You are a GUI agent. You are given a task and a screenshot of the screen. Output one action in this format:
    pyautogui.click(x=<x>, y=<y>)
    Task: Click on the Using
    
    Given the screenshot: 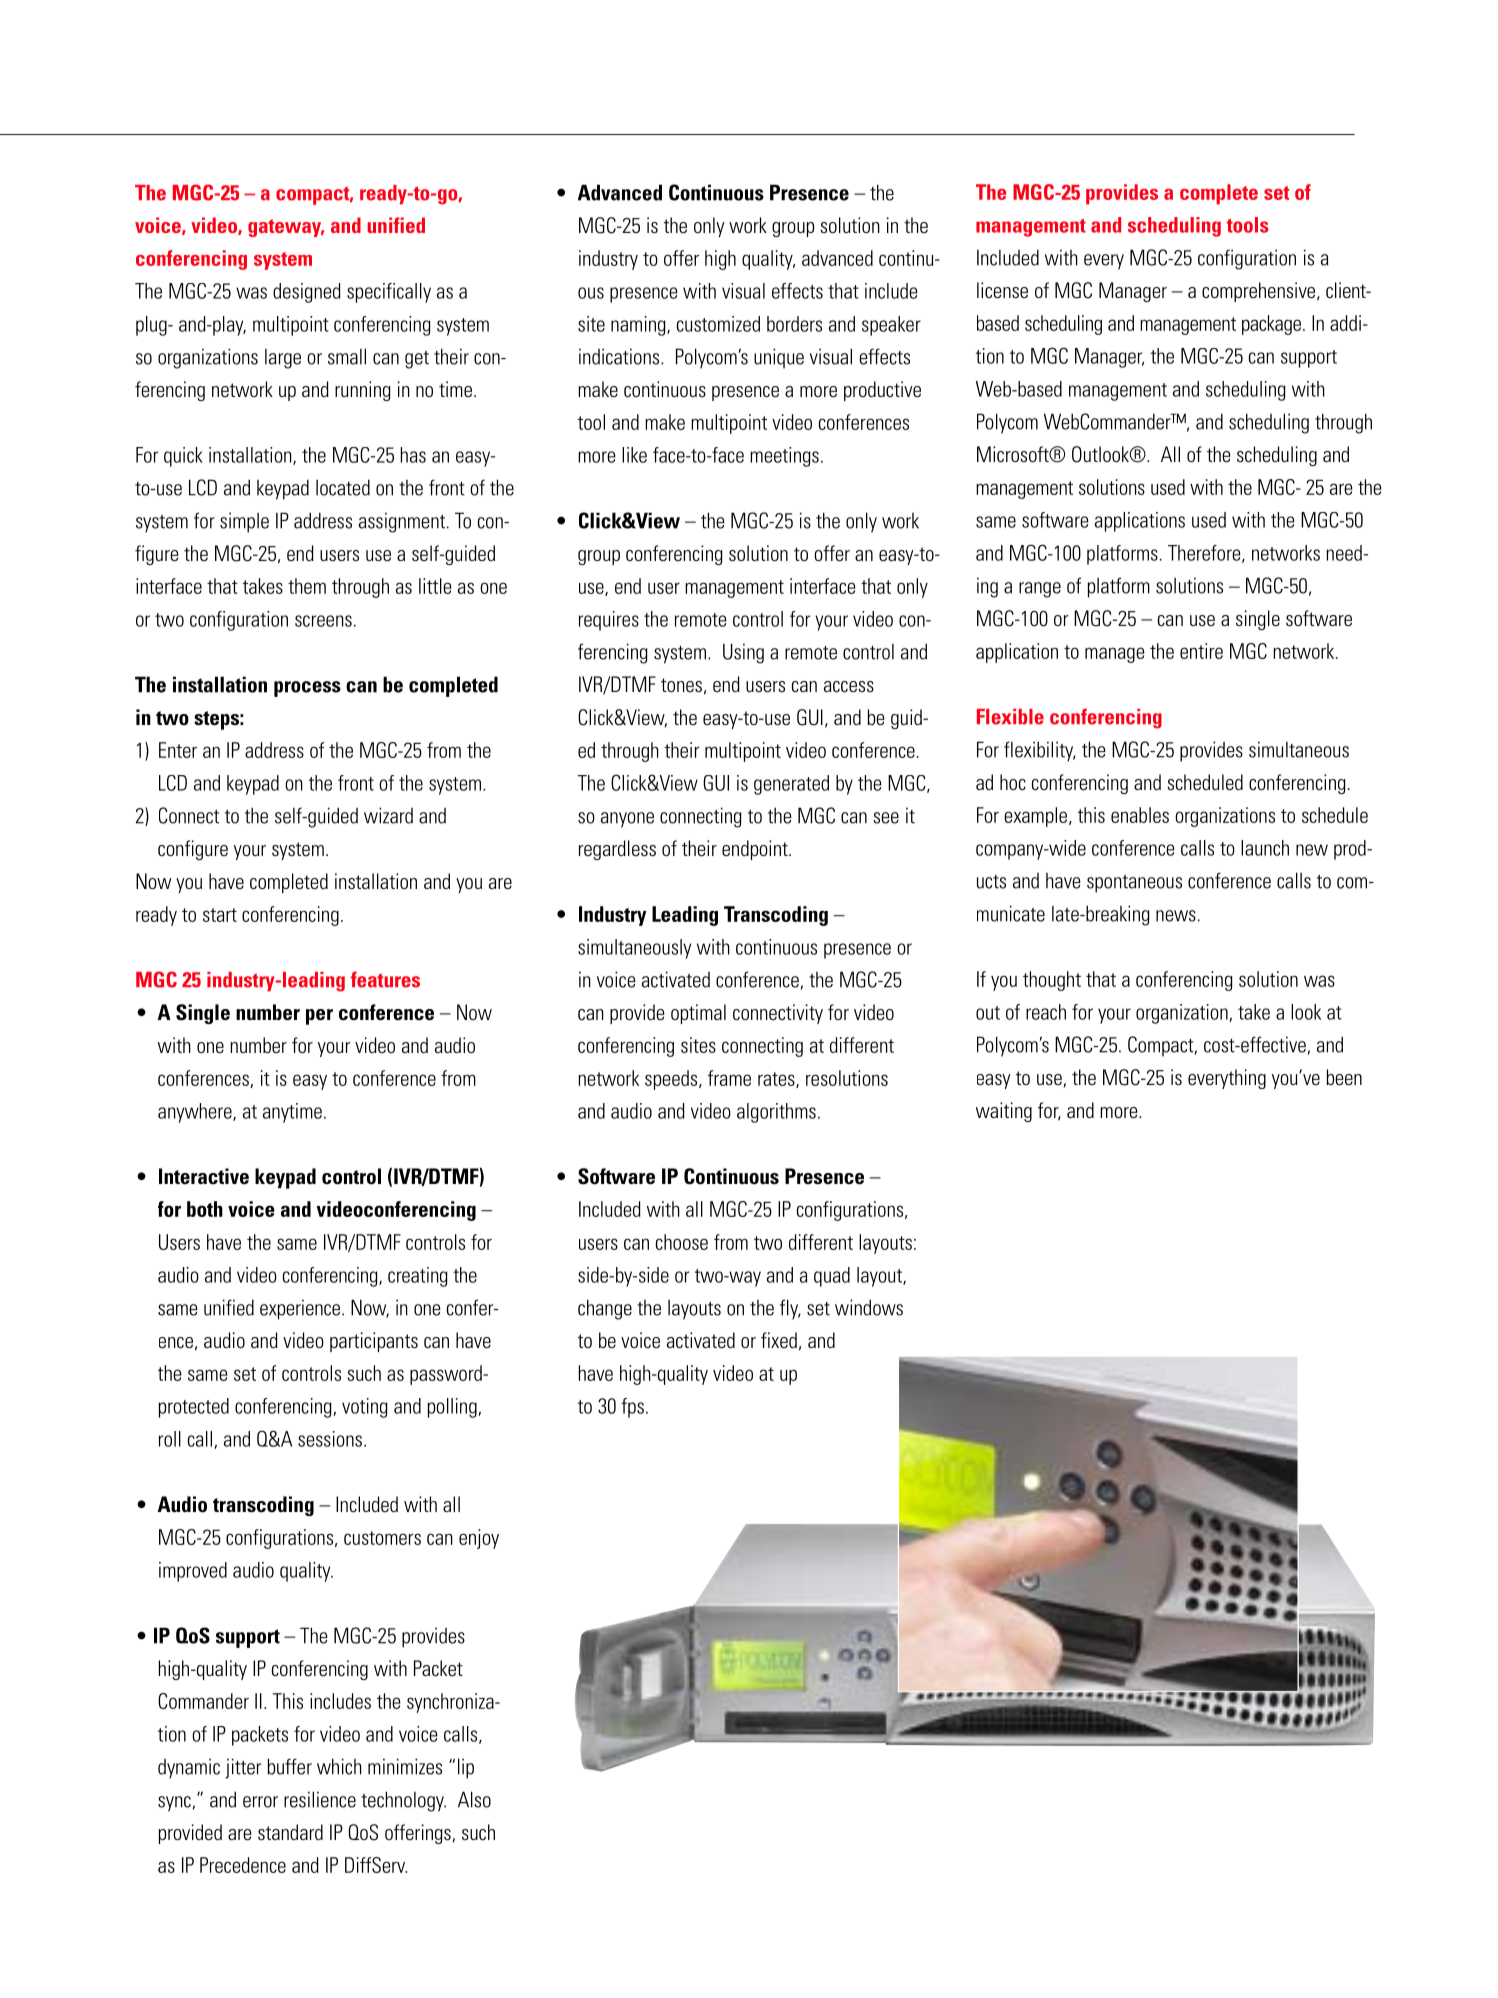 What is the action you would take?
    pyautogui.click(x=743, y=653)
